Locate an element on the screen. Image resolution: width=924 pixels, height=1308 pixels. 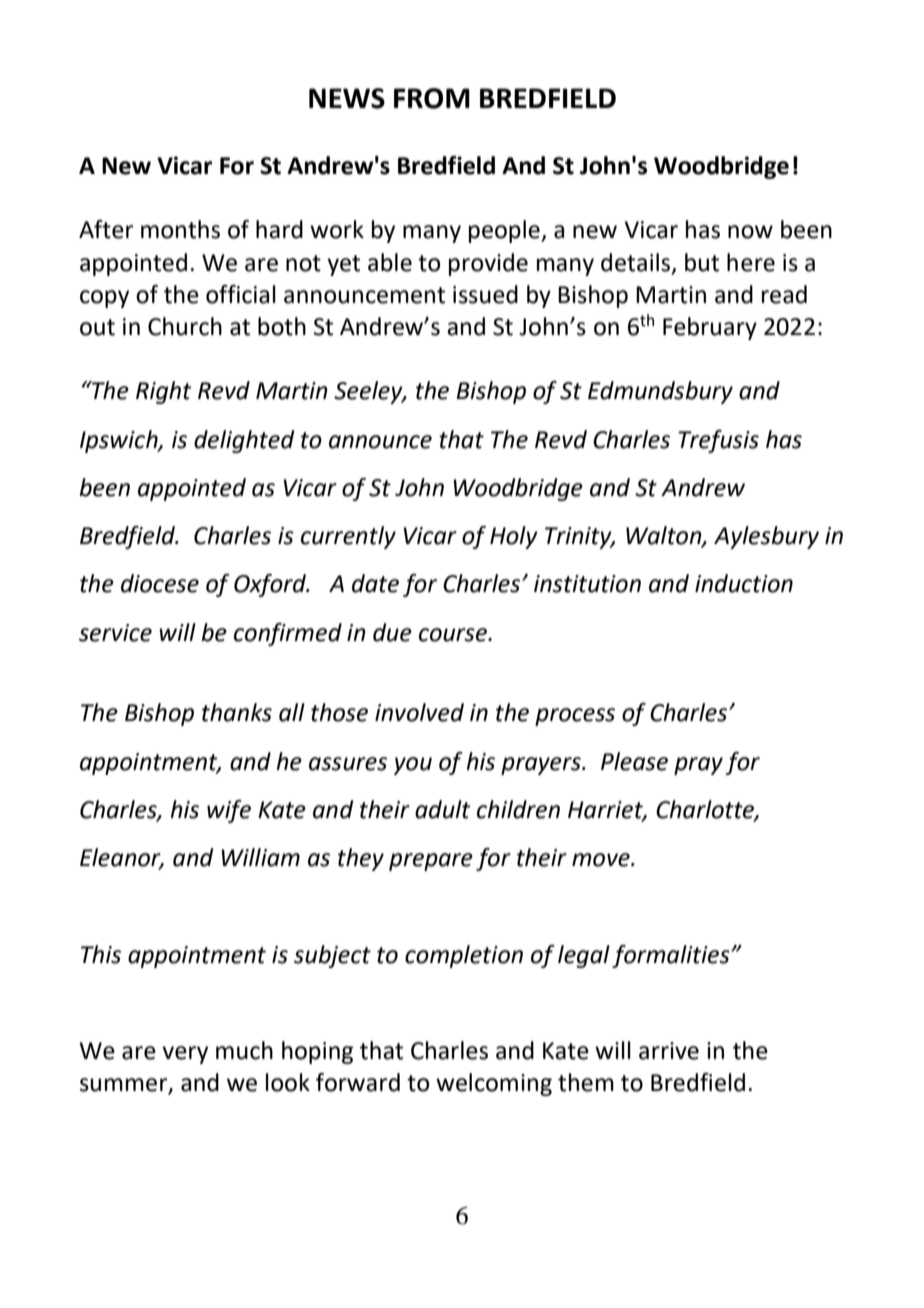
induction is located at coordinates (744, 583).
